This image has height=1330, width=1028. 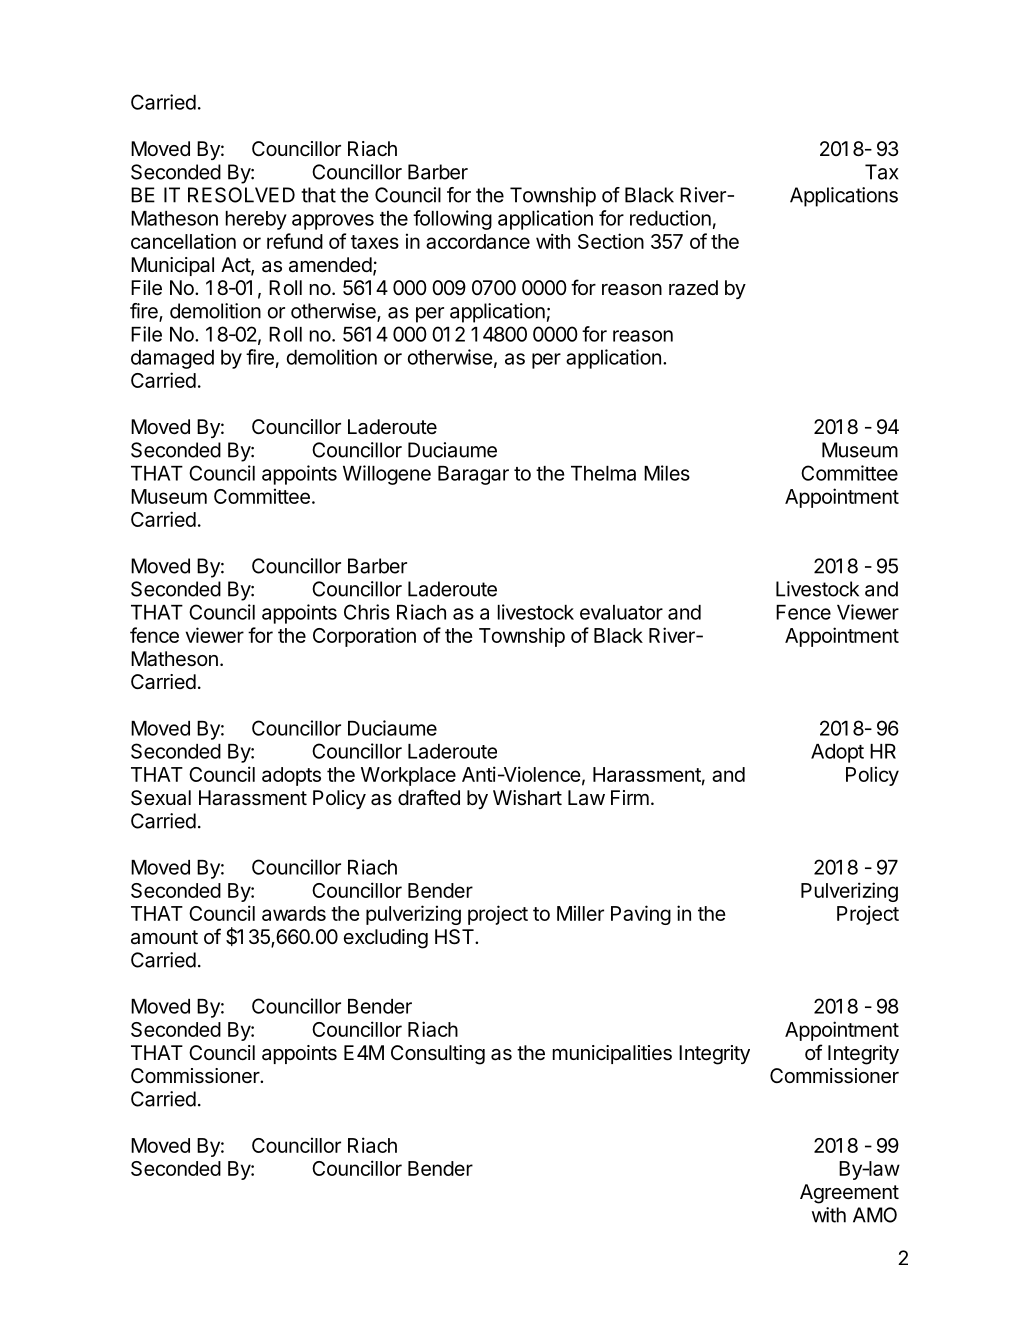 What do you see at coordinates (670, 218) in the image?
I see `reduction` at bounding box center [670, 218].
